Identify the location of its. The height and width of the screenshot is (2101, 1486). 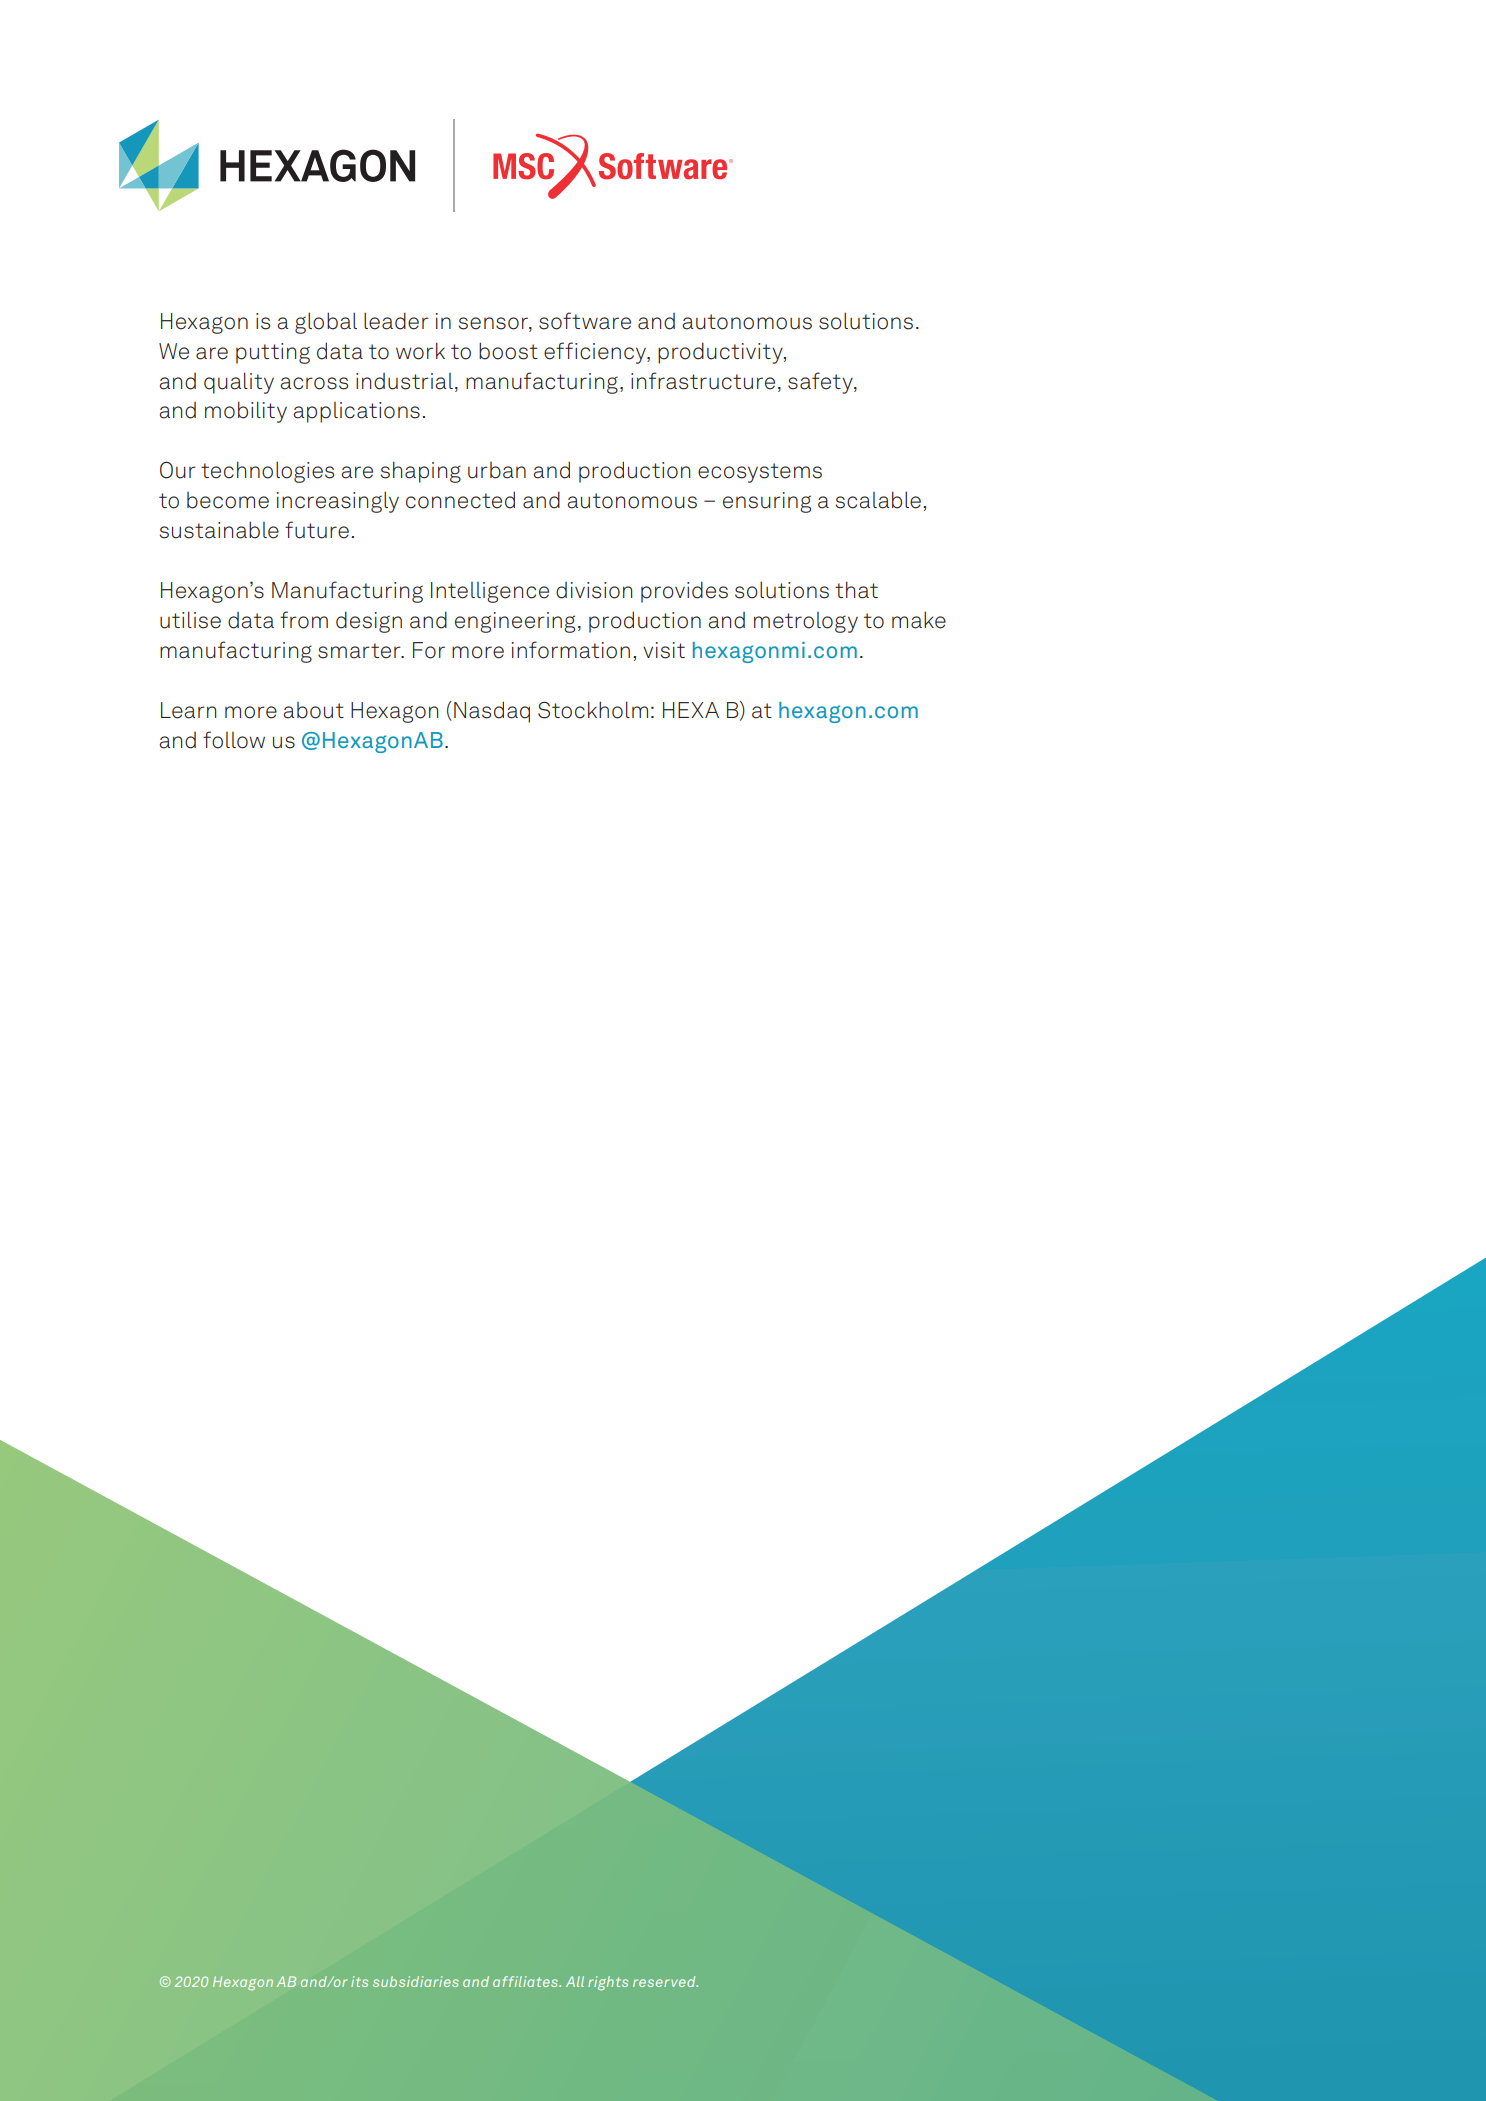
(359, 1981).
